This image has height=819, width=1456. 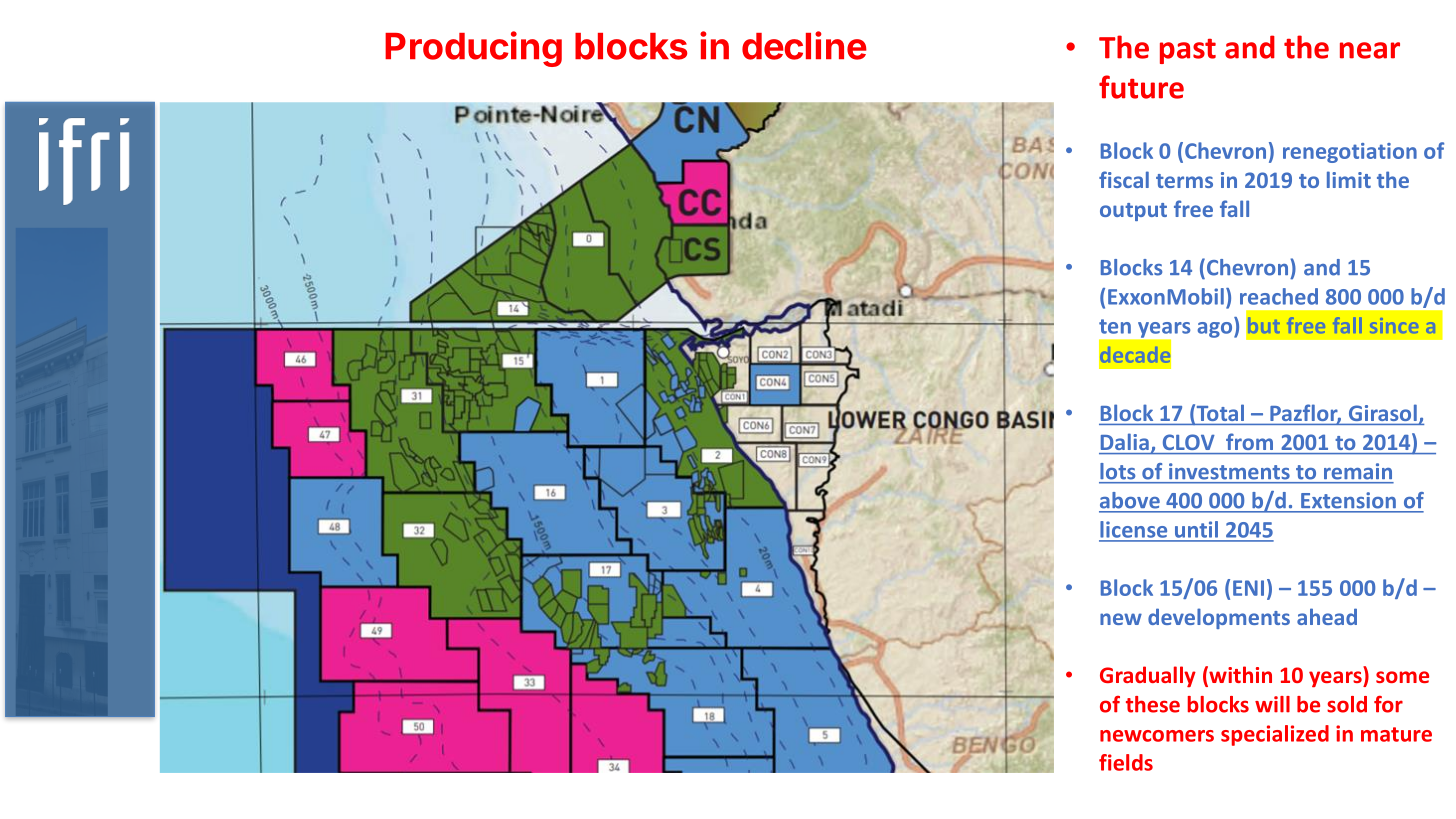 What do you see at coordinates (1216, 330) in the image?
I see `ago` at bounding box center [1216, 330].
